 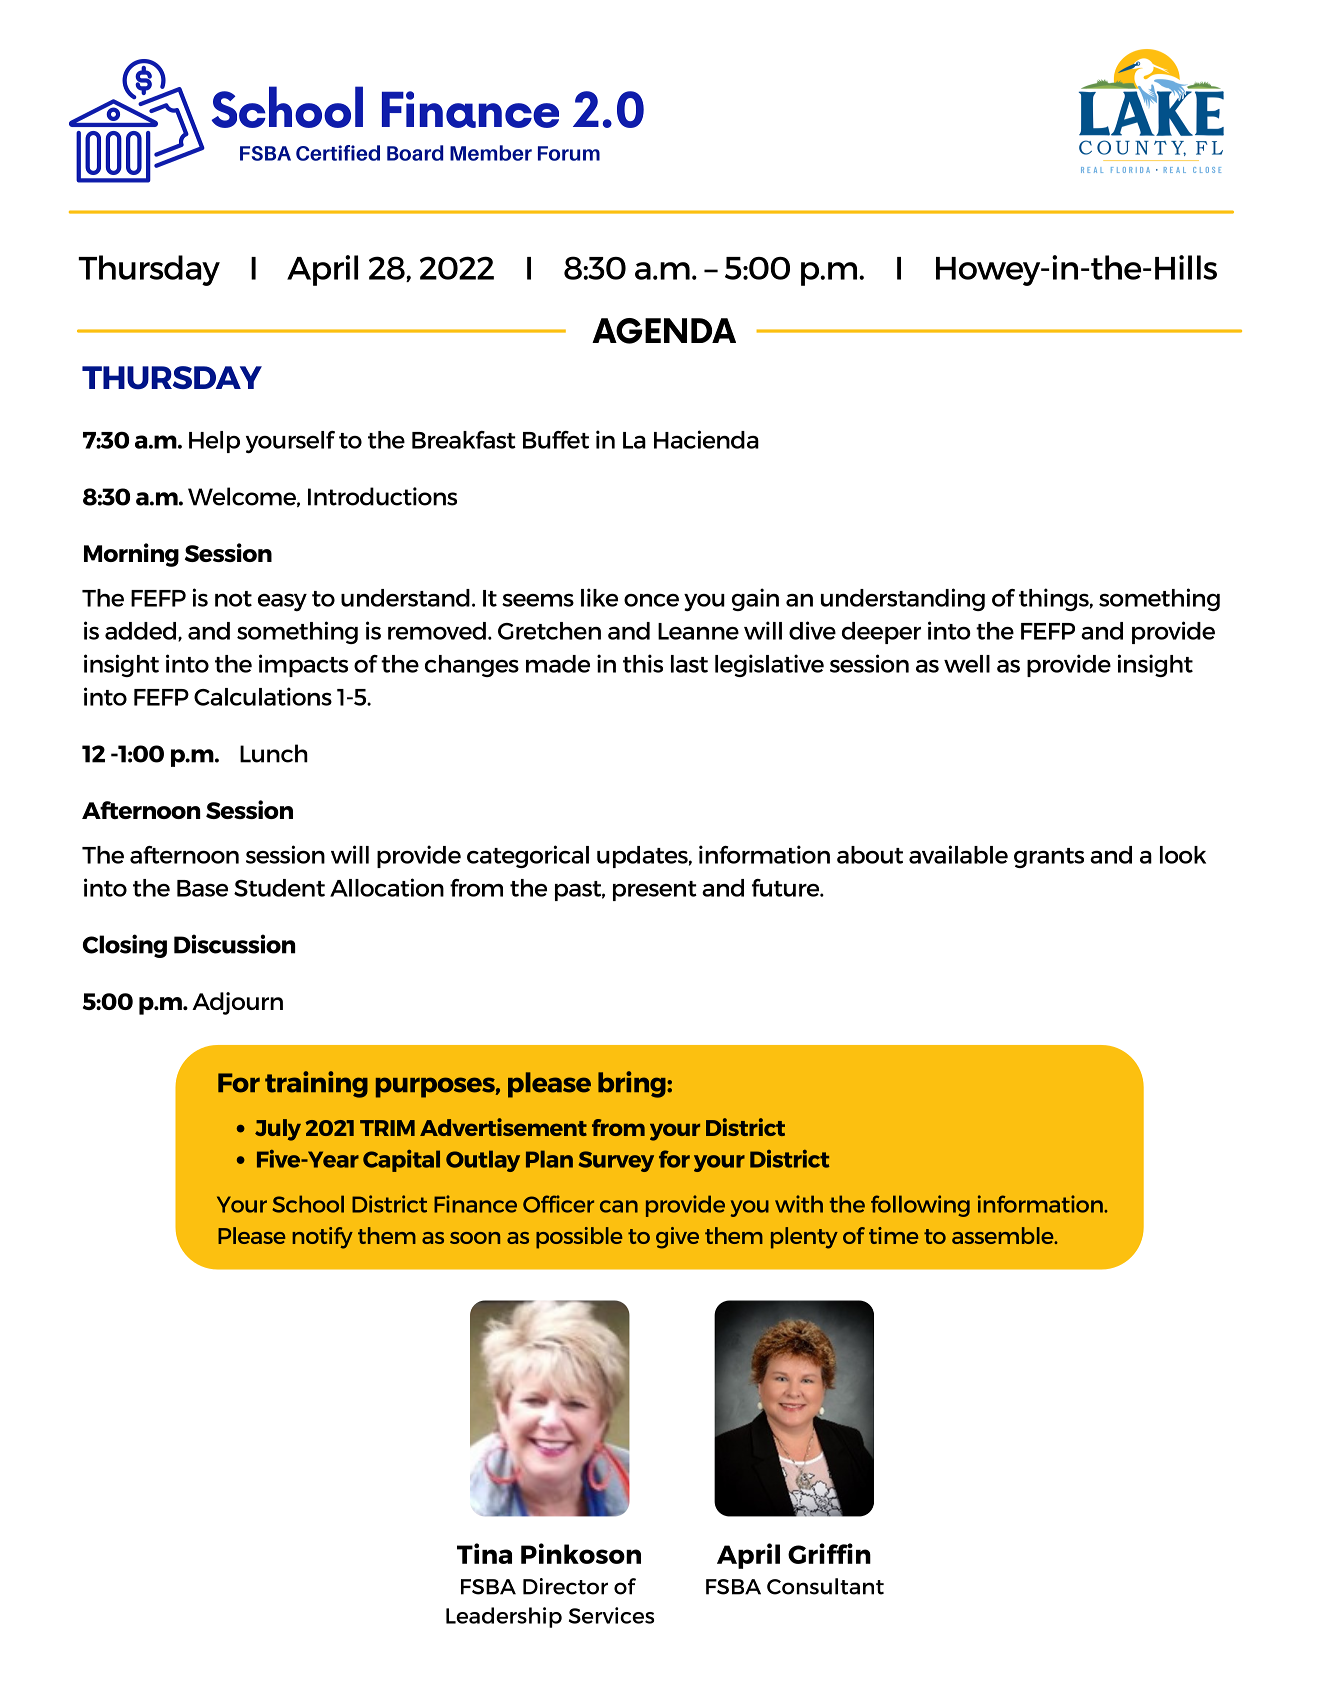 I want to click on Forum, so click(x=569, y=153).
